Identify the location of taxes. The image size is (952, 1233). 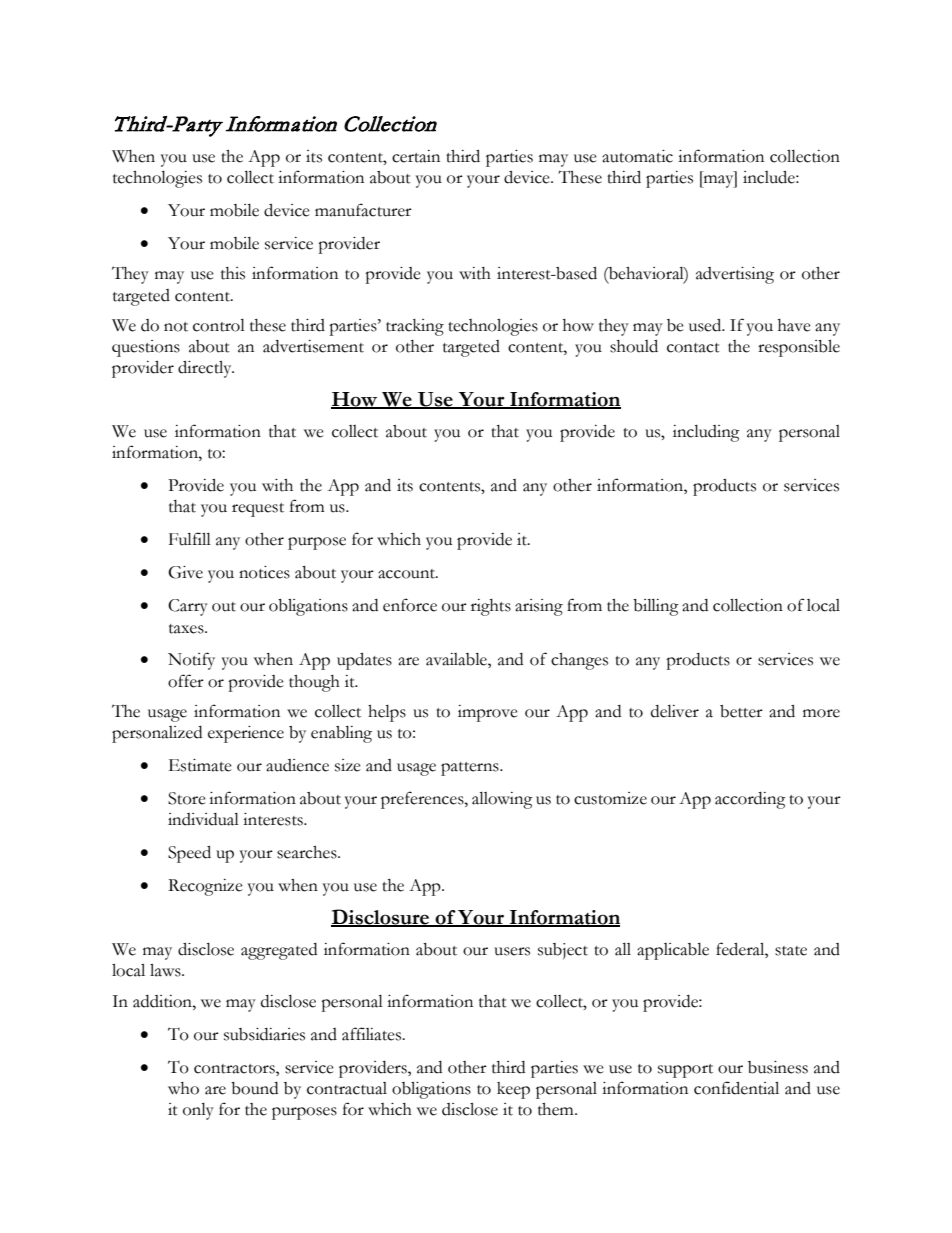
(187, 629).
